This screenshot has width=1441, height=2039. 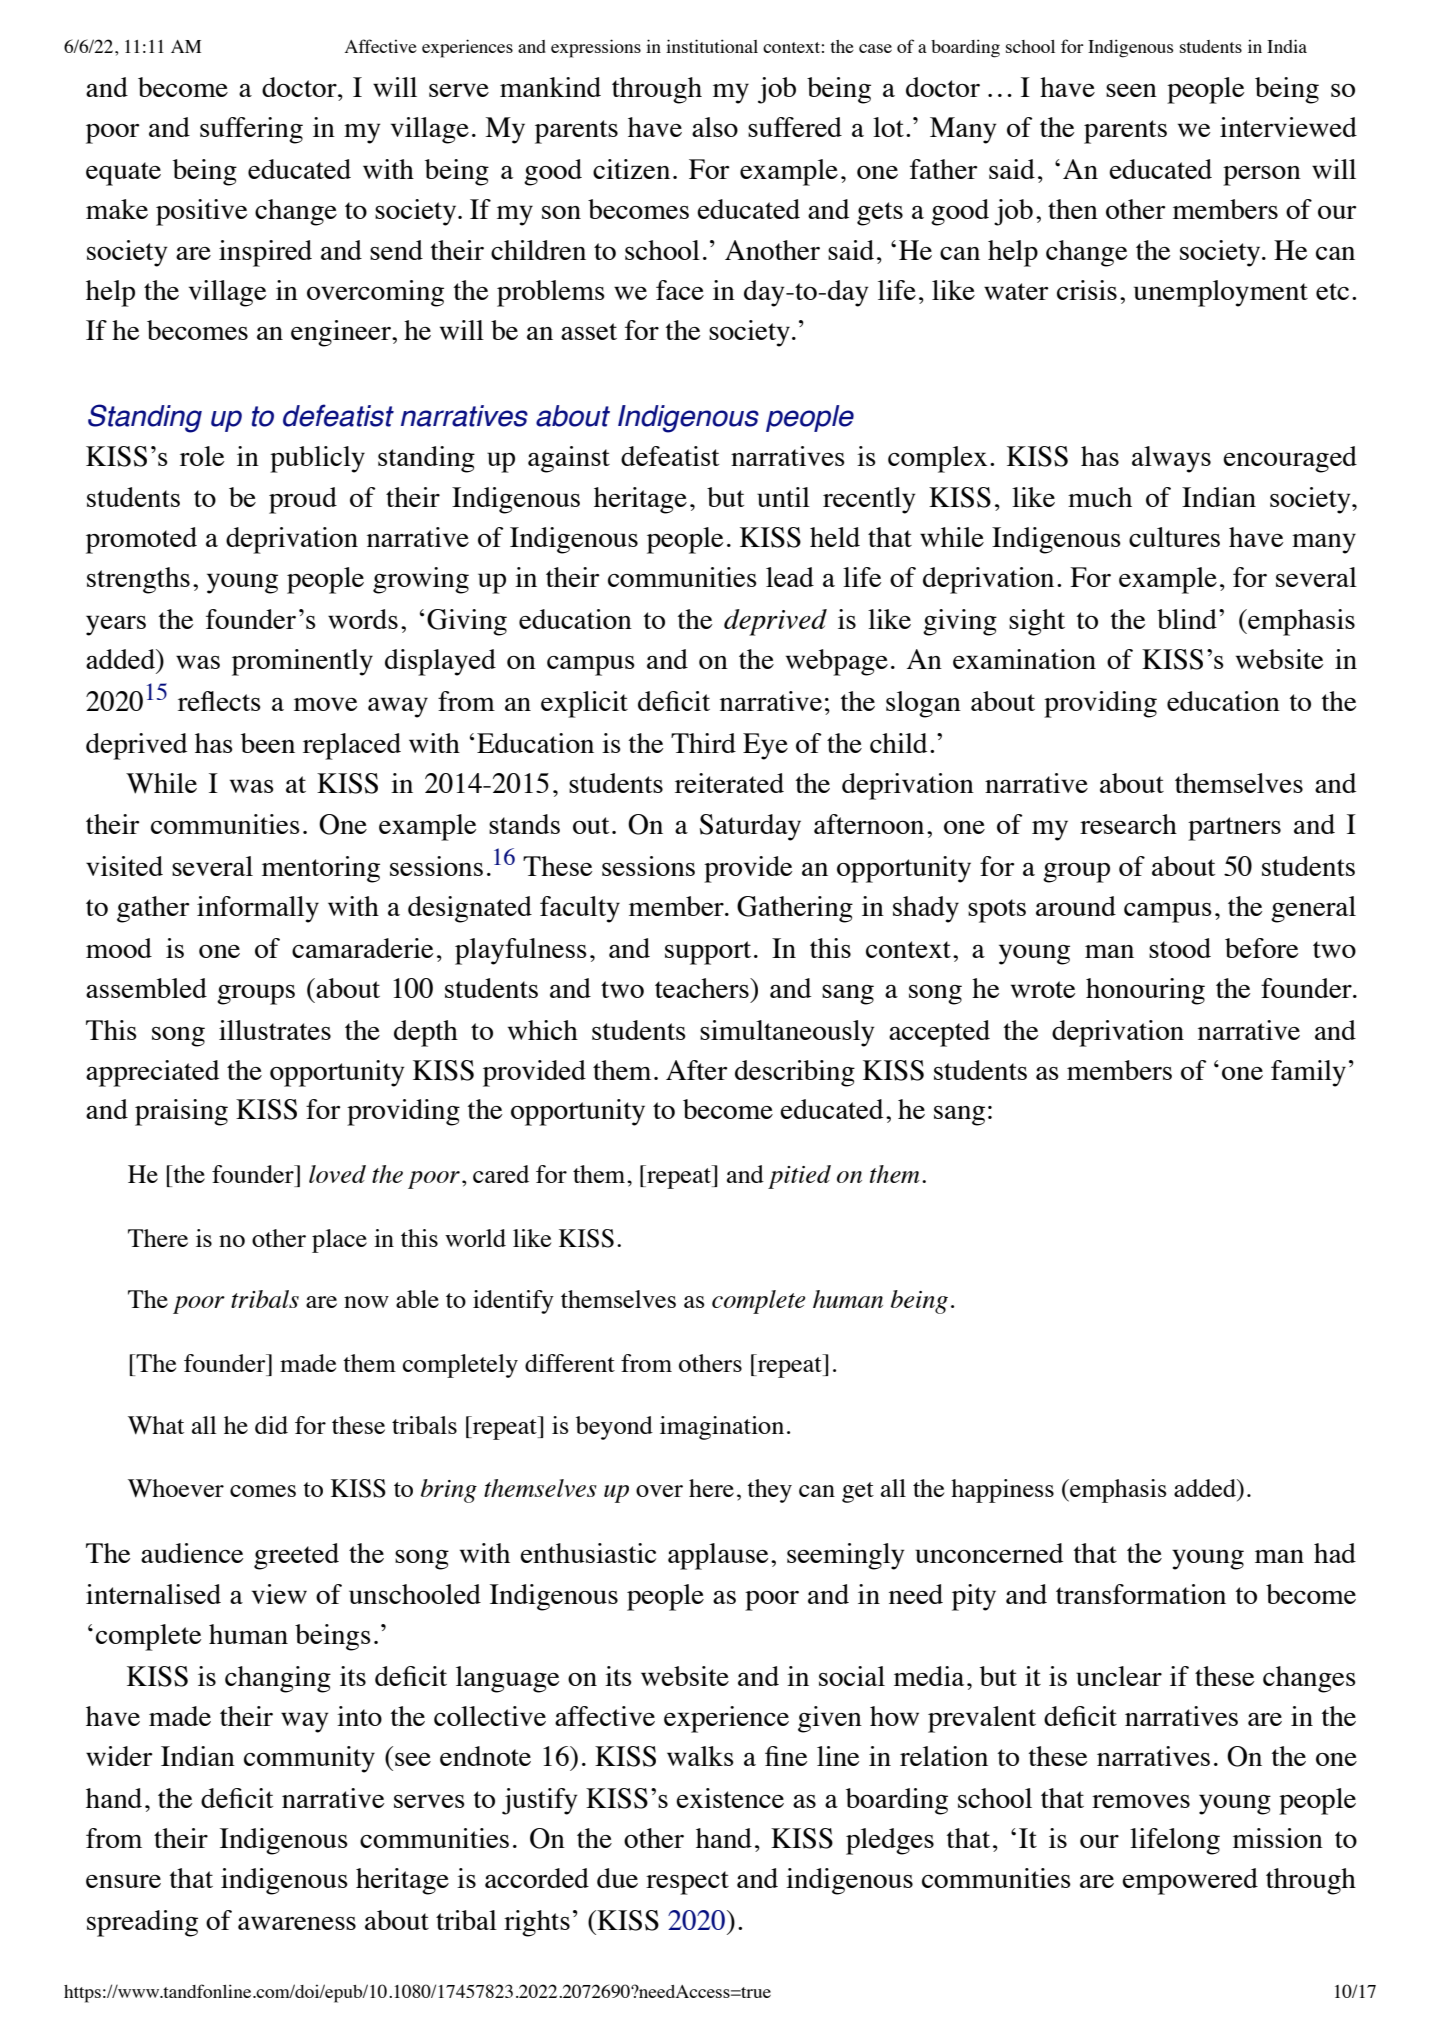 What do you see at coordinates (1131, 90) in the screenshot?
I see `seen` at bounding box center [1131, 90].
